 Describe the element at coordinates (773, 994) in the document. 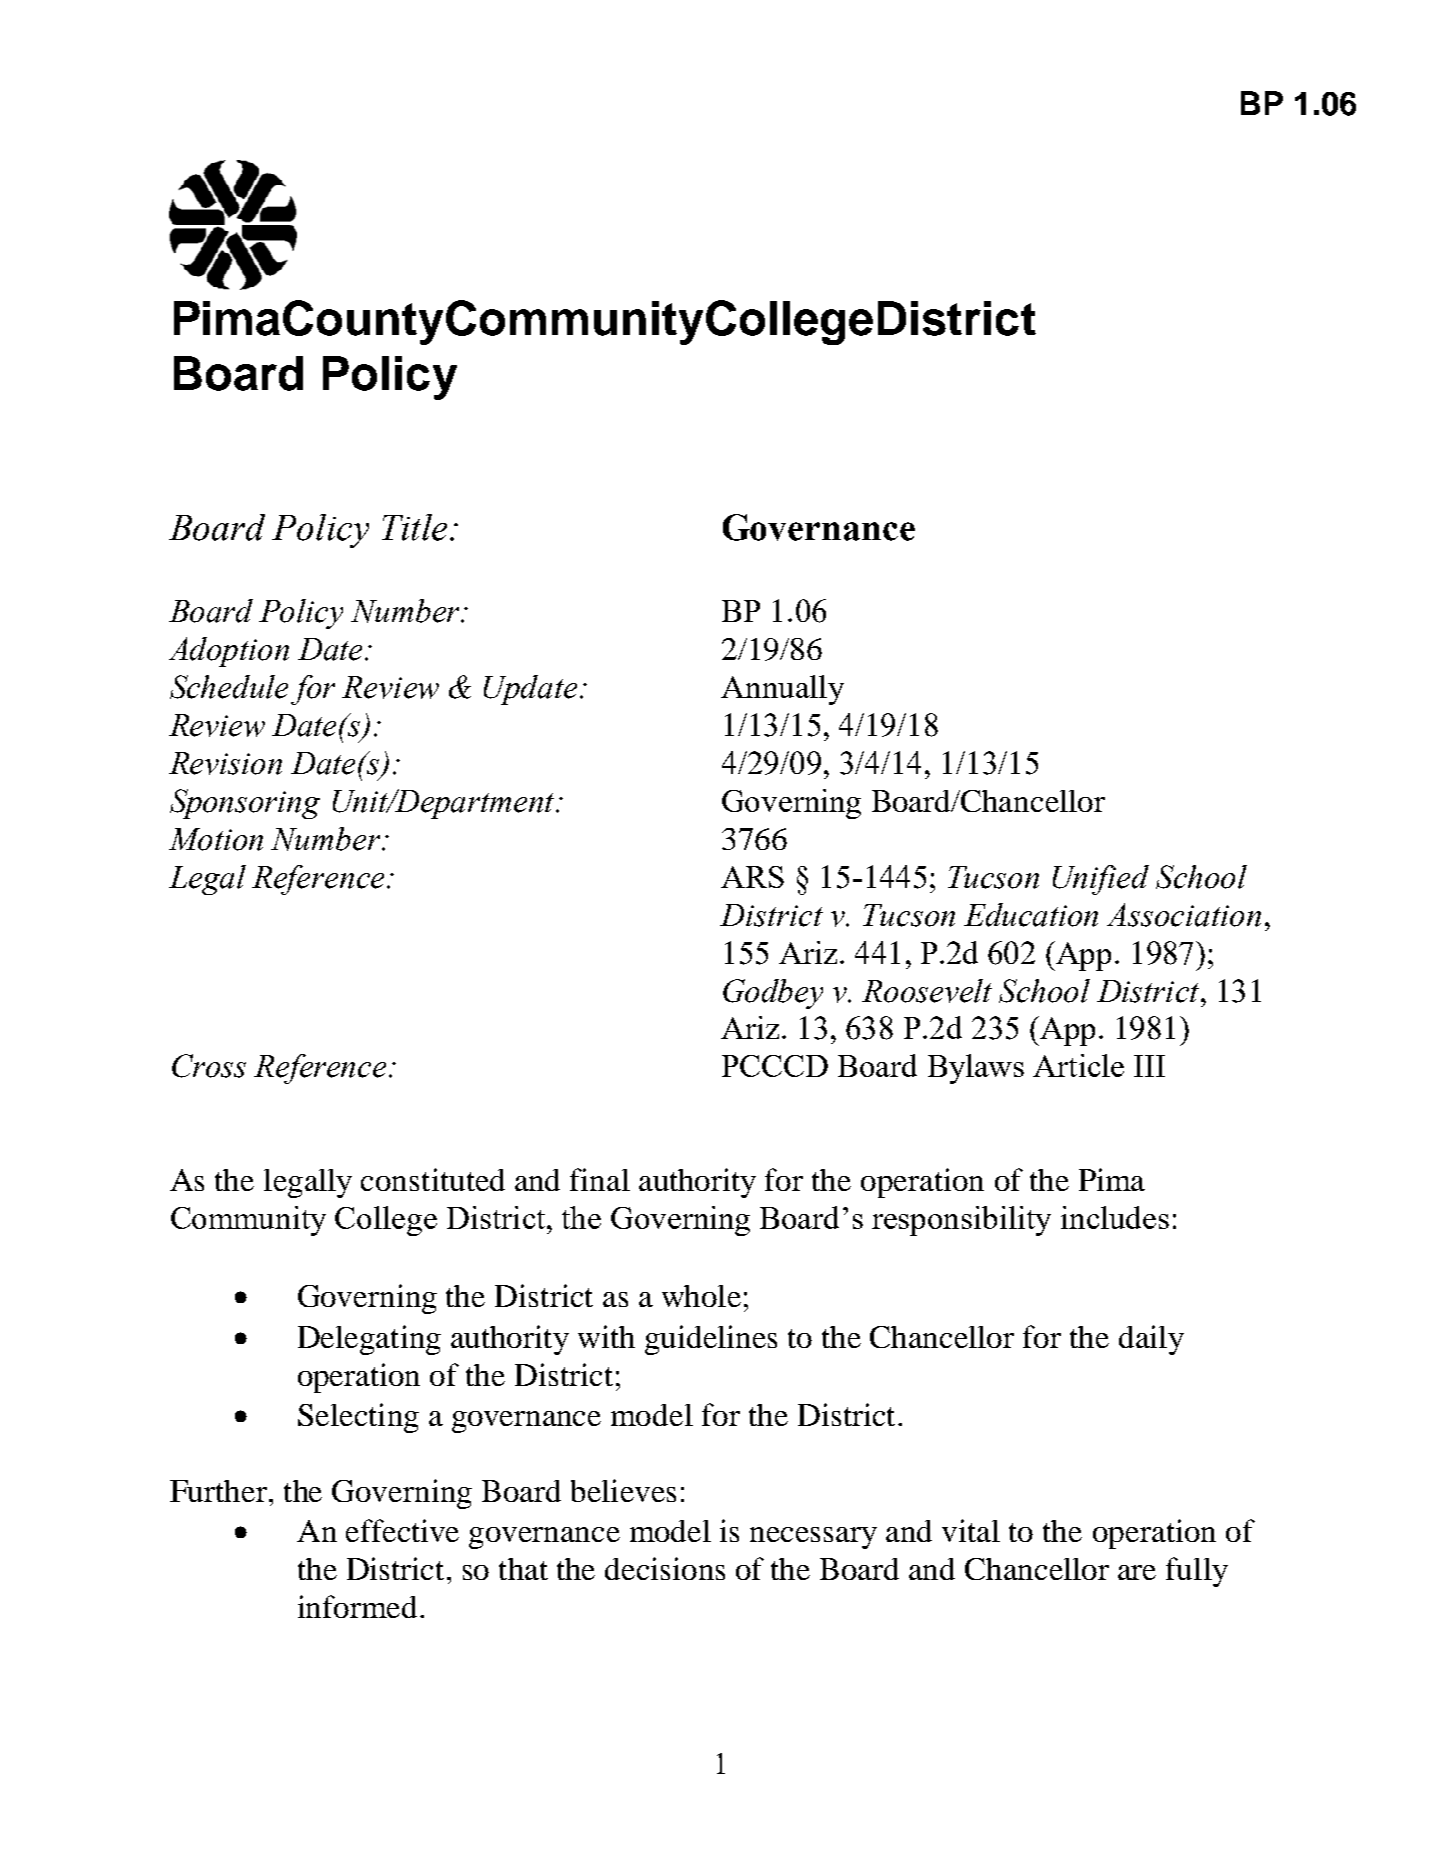

I see `Godbey` at that location.
